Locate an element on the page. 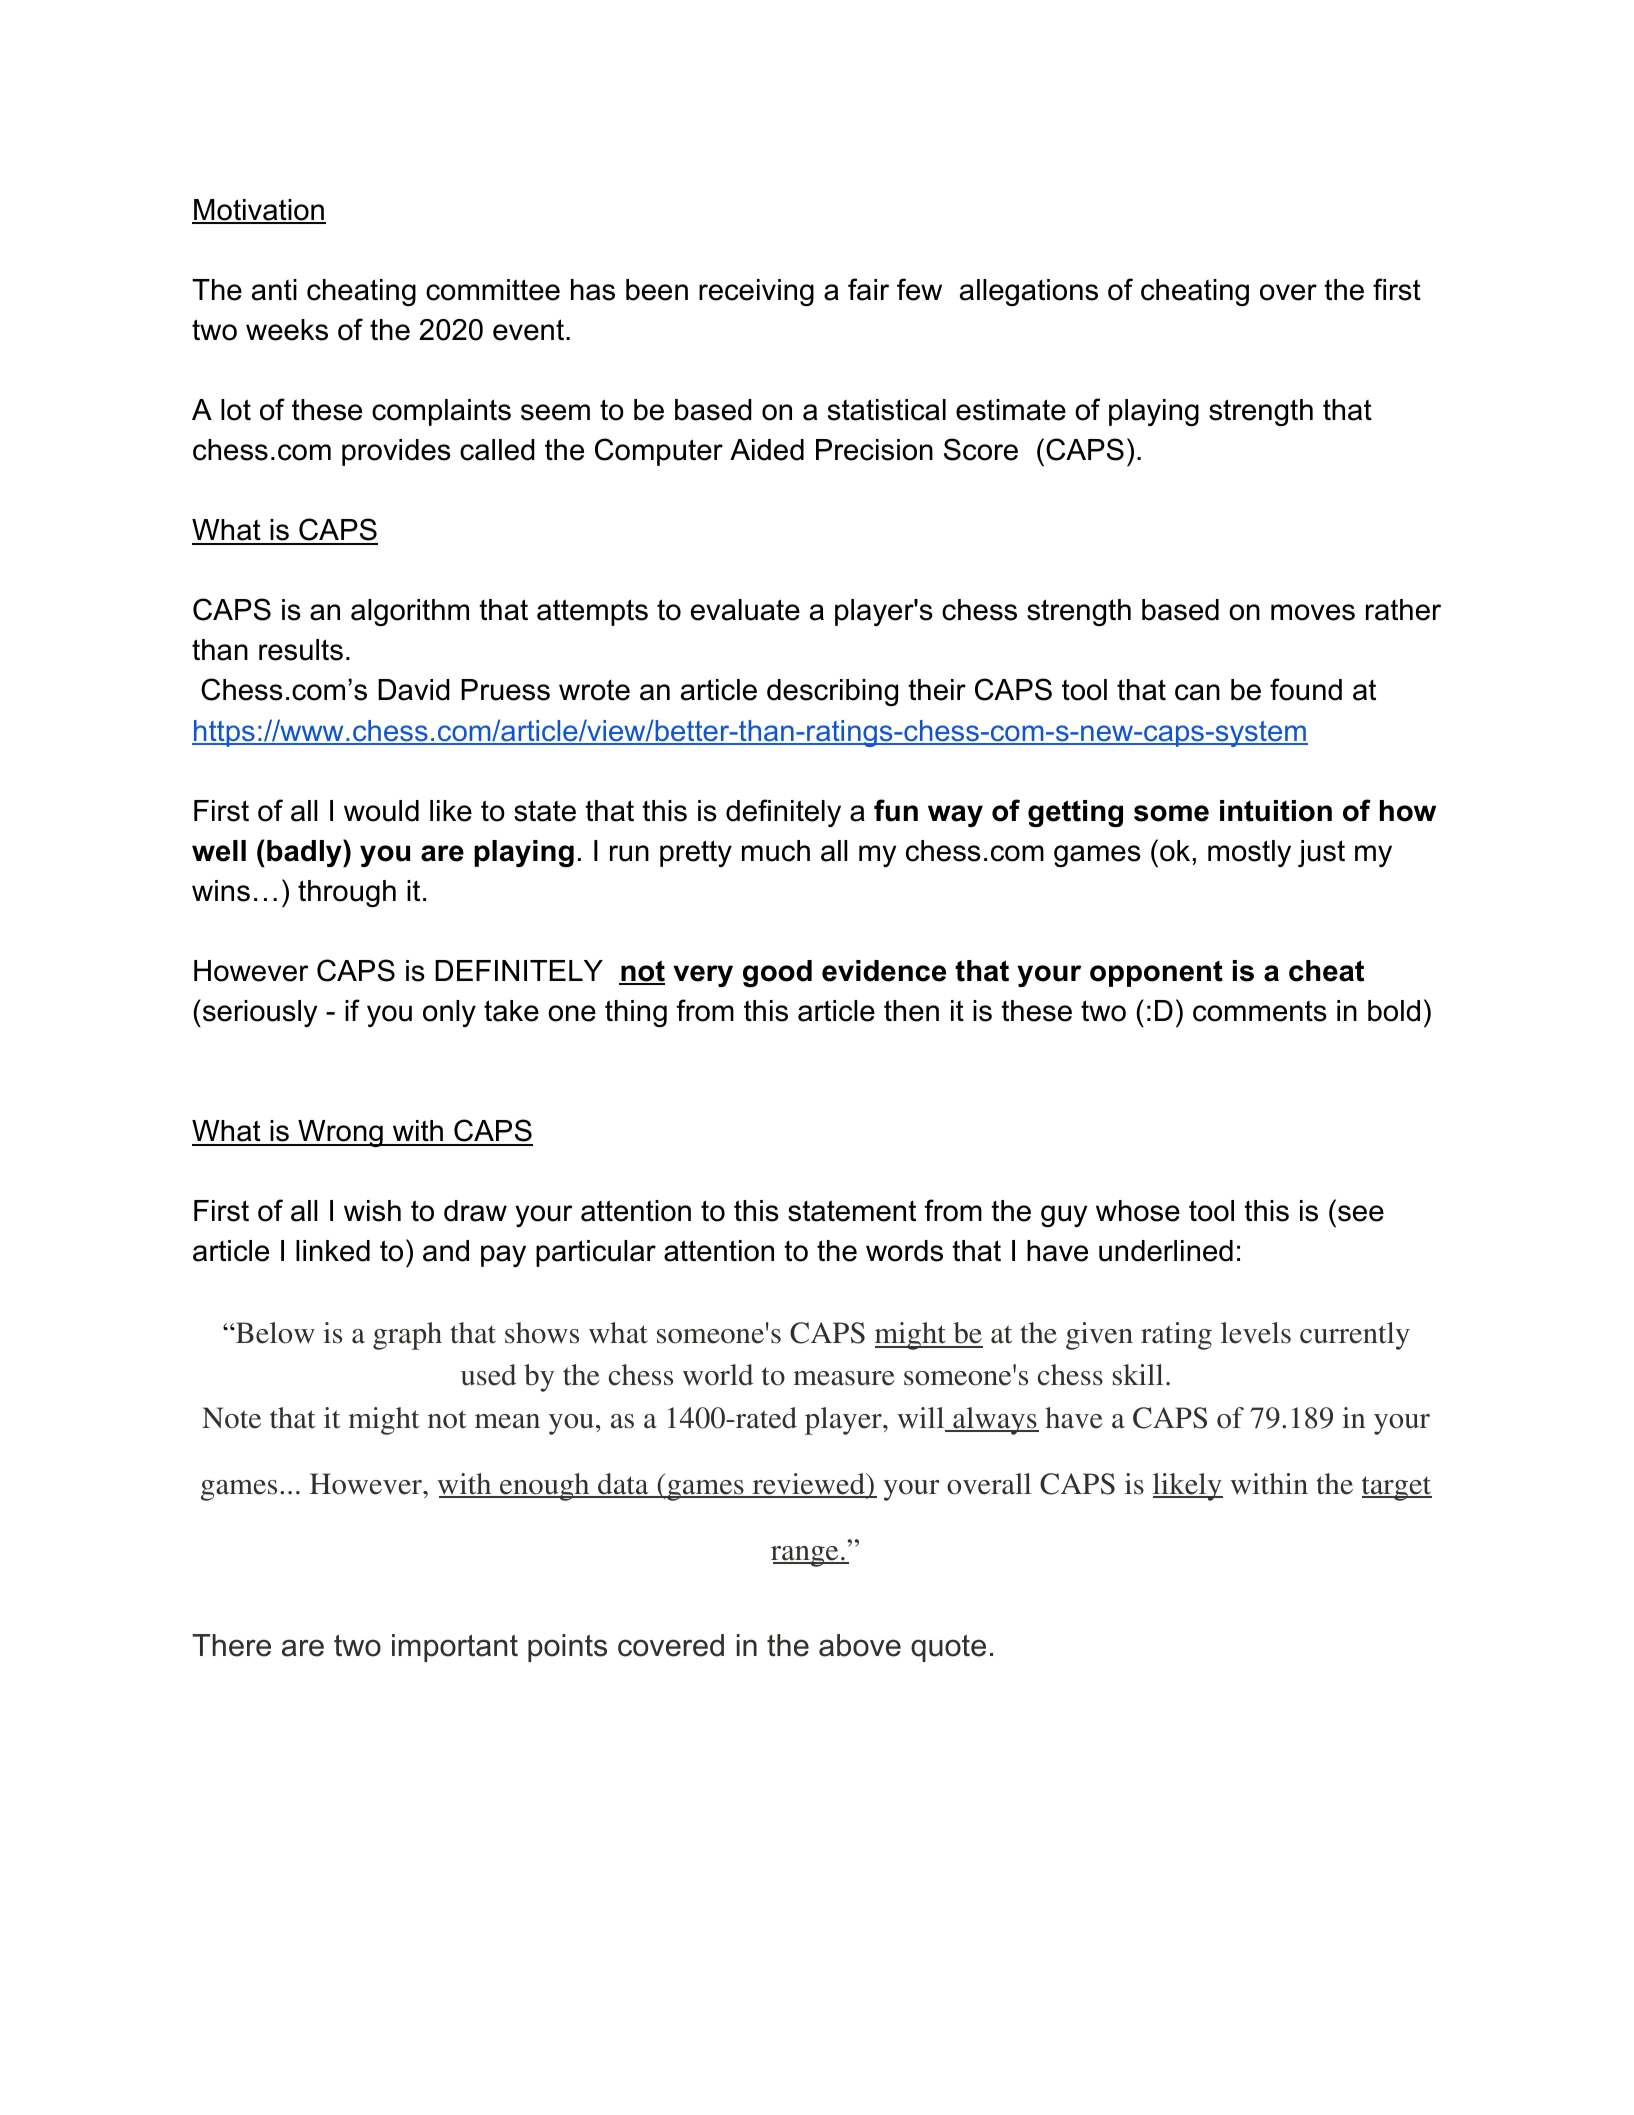 The height and width of the image is (2115, 1634). mostly is located at coordinates (1249, 853).
